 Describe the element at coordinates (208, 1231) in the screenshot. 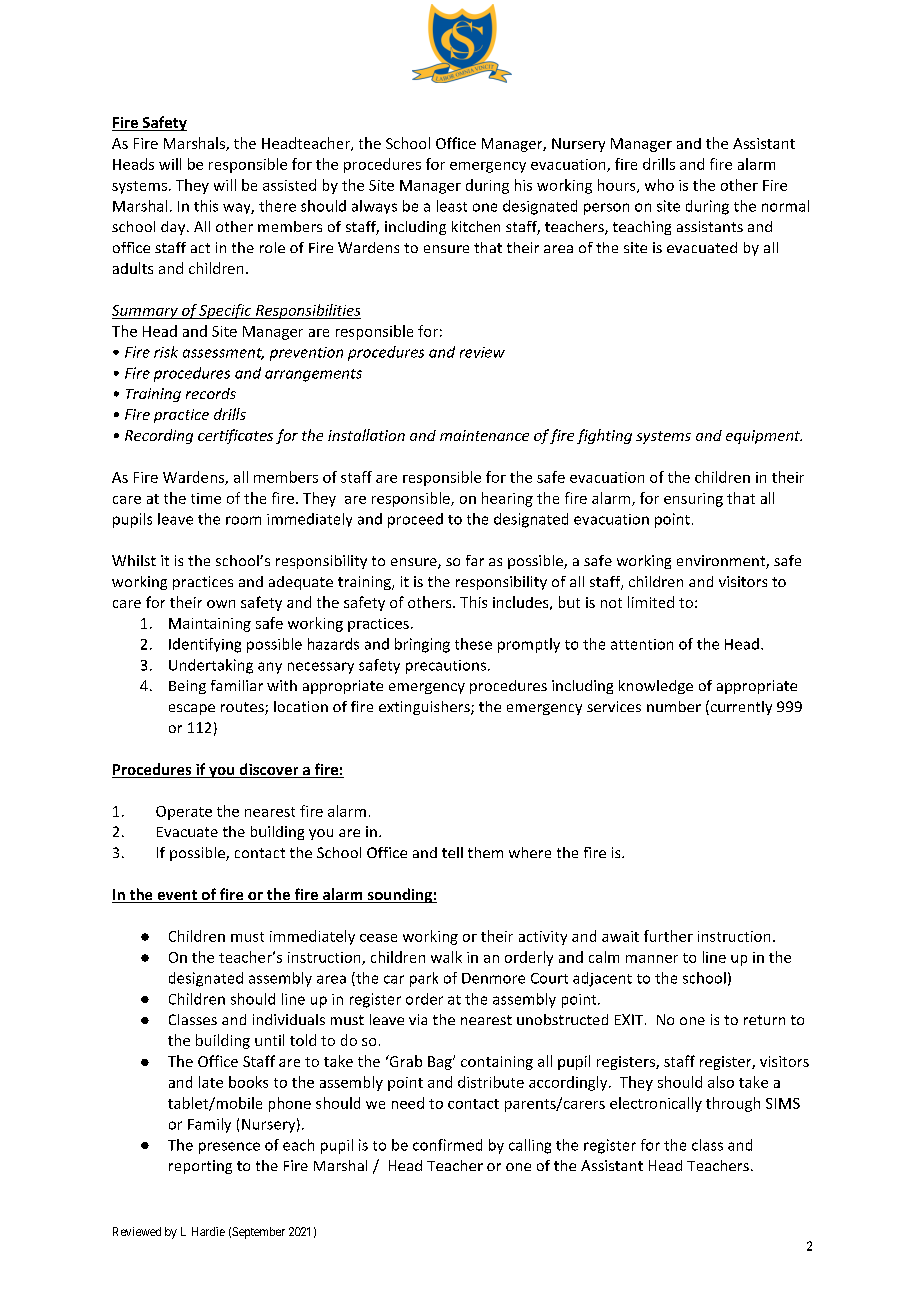

I see `Hardie` at that location.
